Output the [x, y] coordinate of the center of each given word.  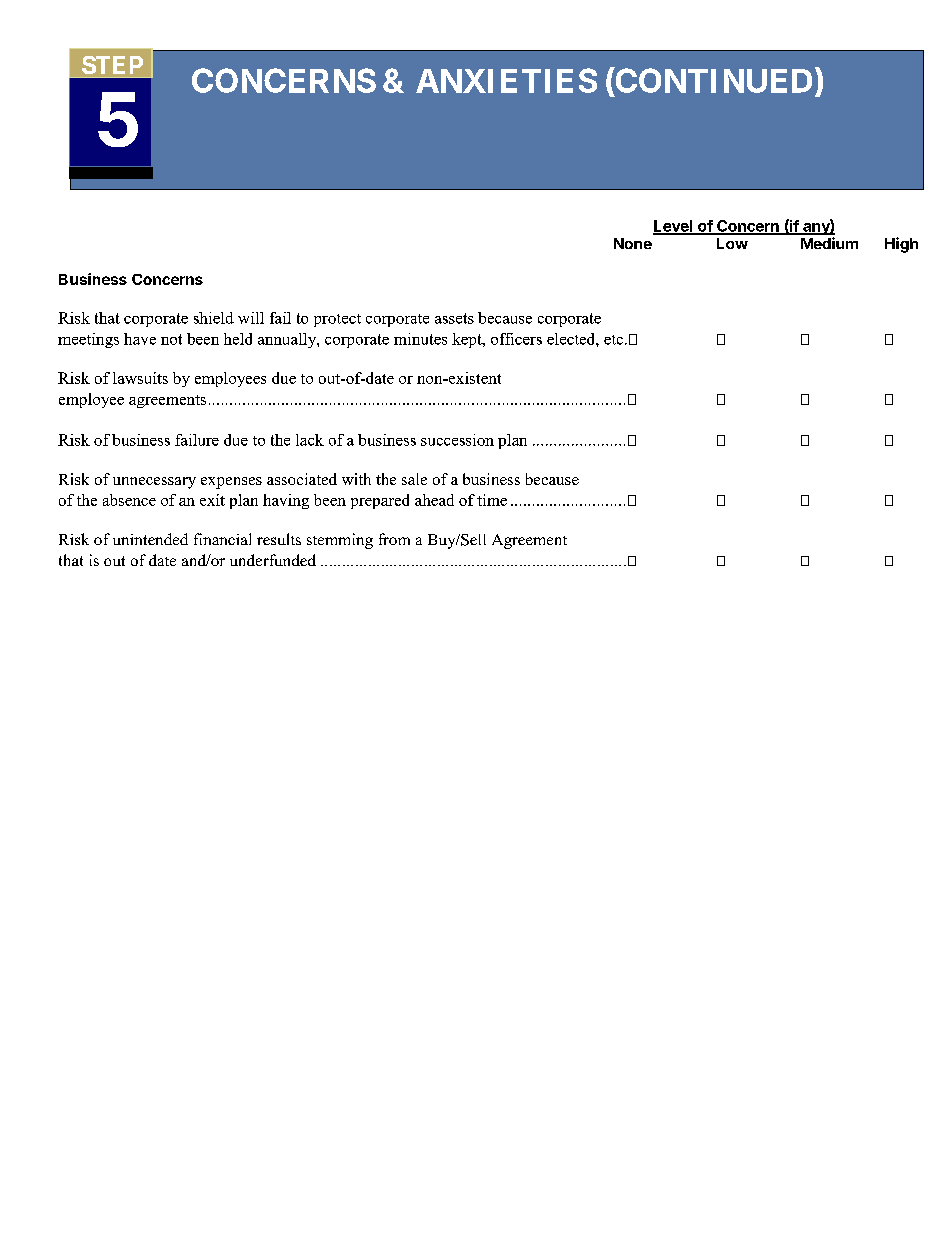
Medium [829, 243]
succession [457, 440]
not [171, 339]
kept [468, 340]
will [251, 318]
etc [615, 340]
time [492, 500]
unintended [150, 539]
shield [214, 318]
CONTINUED [712, 82]
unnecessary [154, 483]
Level [673, 227]
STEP [112, 65]
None [633, 243]
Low [732, 243]
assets [454, 318]
